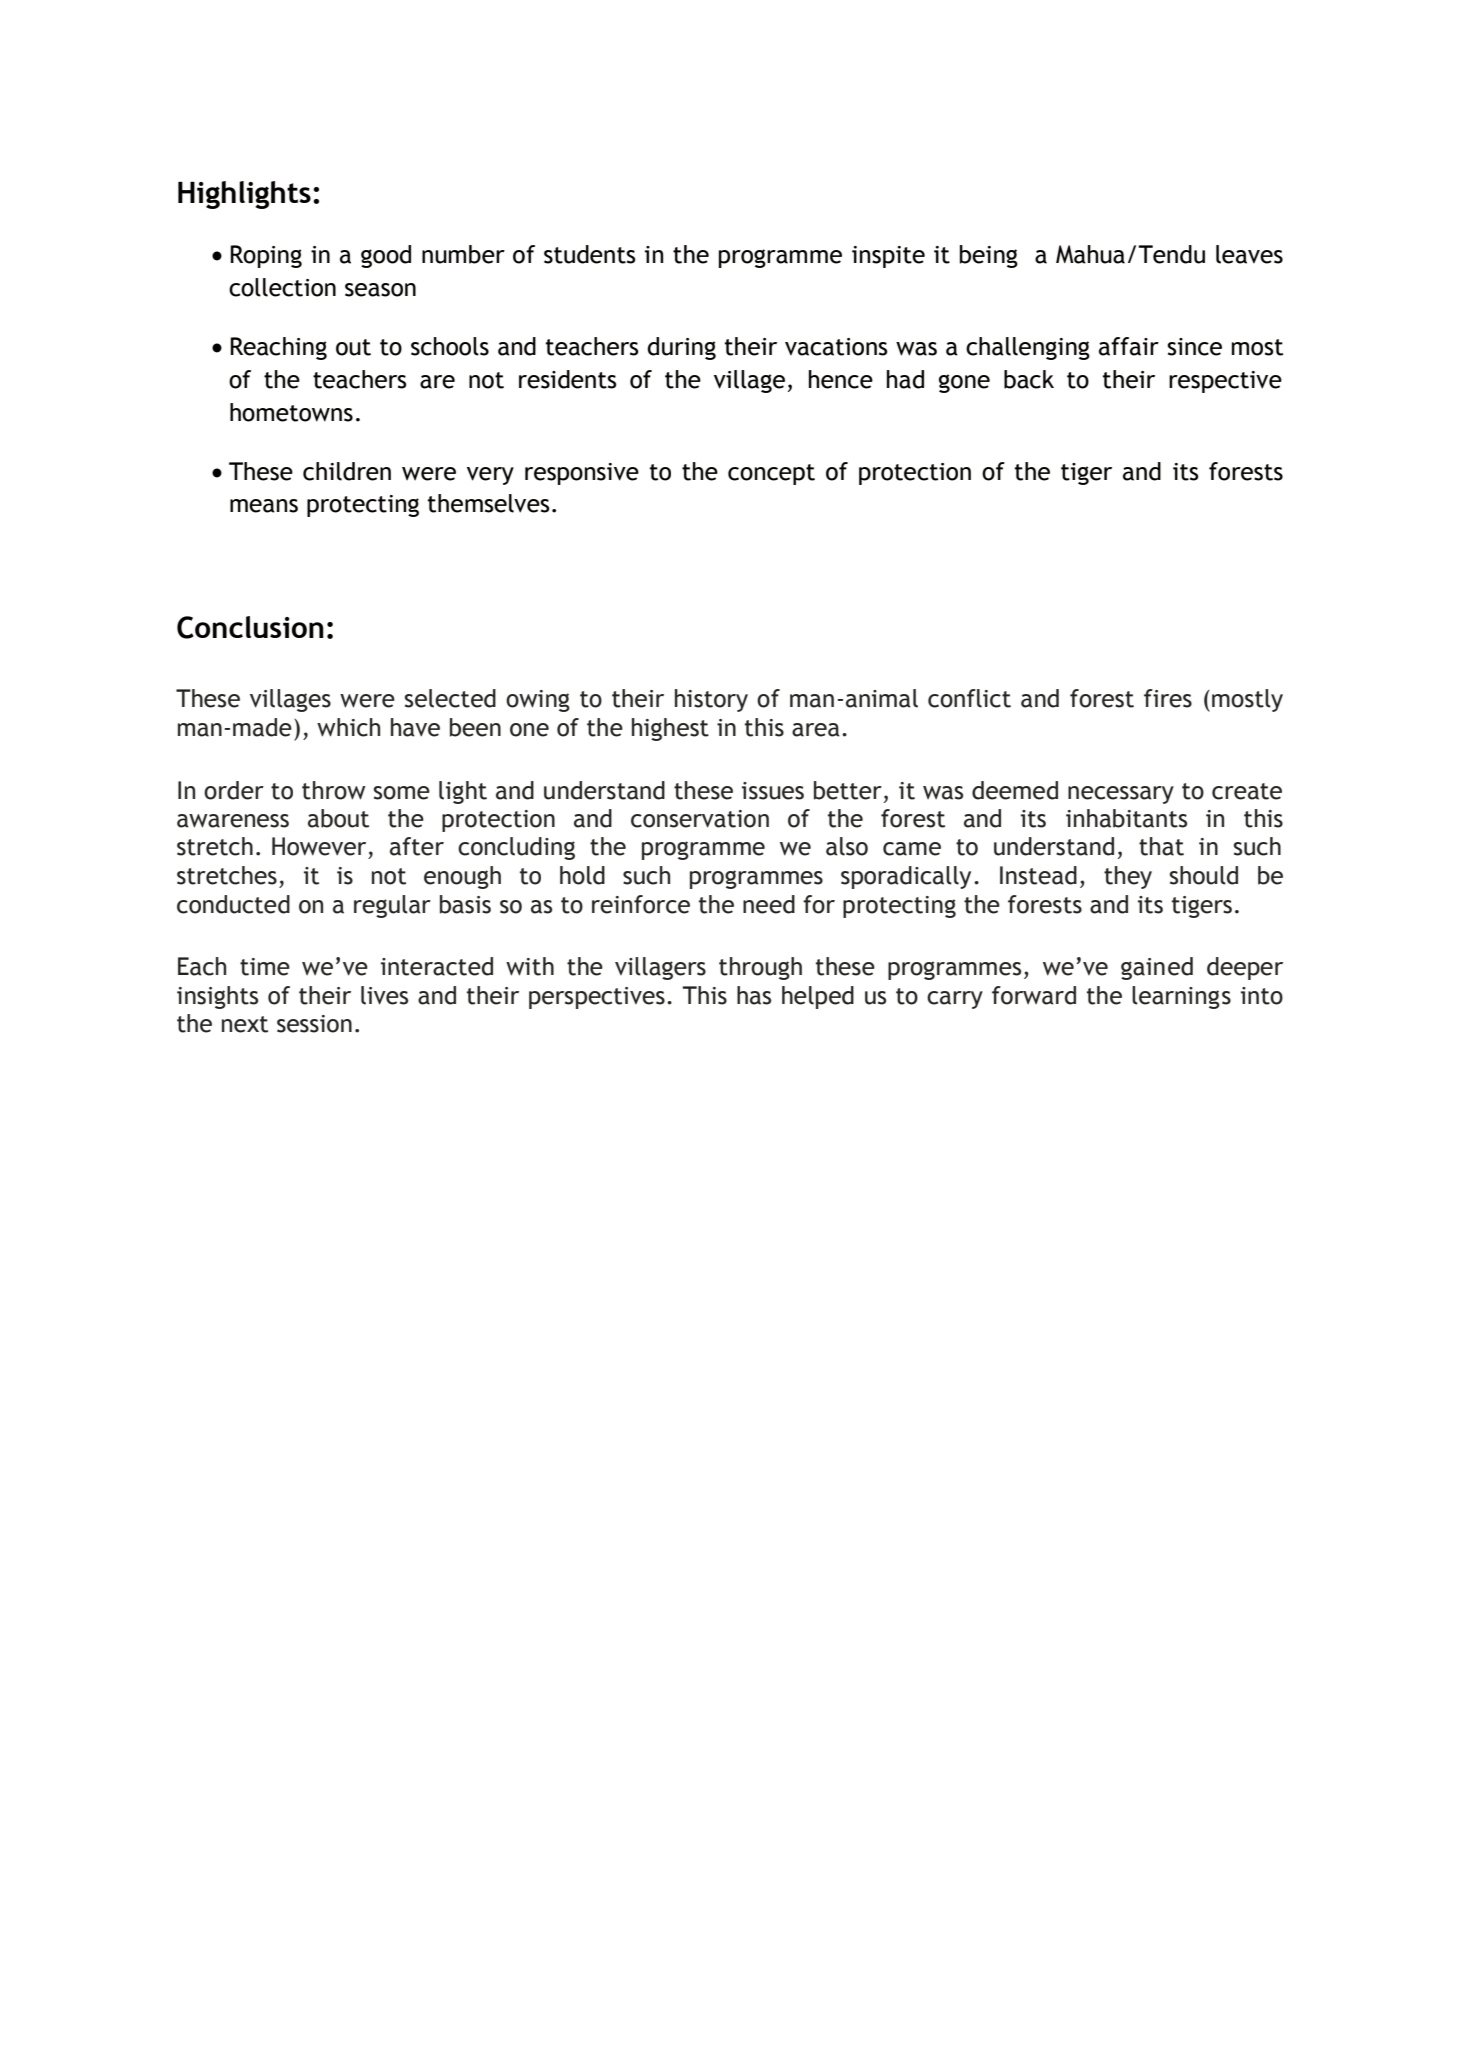  I want to click on season, so click(380, 290).
